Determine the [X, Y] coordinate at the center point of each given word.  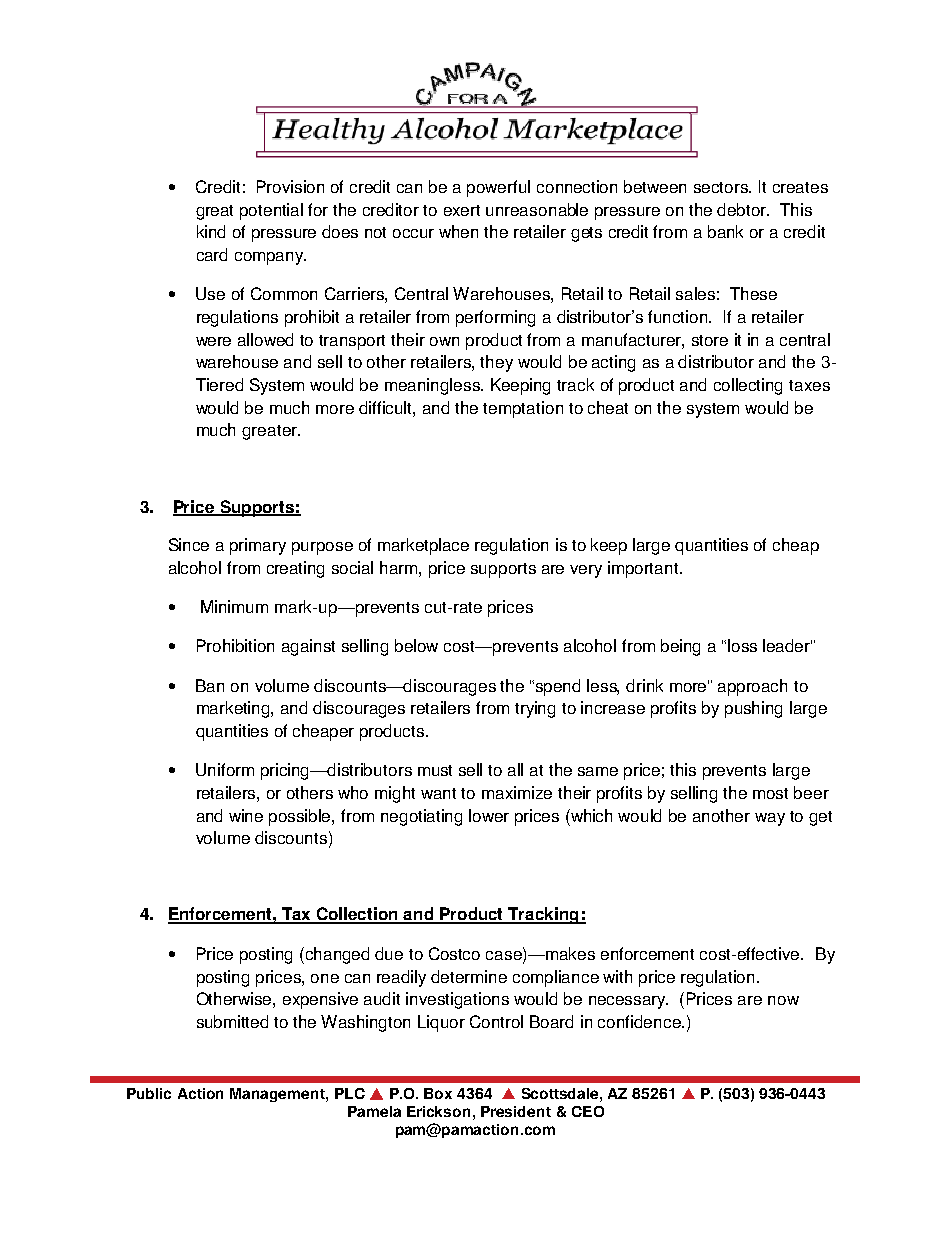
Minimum [234, 606]
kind [211, 231]
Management [278, 1095]
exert [462, 210]
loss [742, 645]
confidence [640, 1021]
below [416, 645]
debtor [743, 209]
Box [438, 1093]
